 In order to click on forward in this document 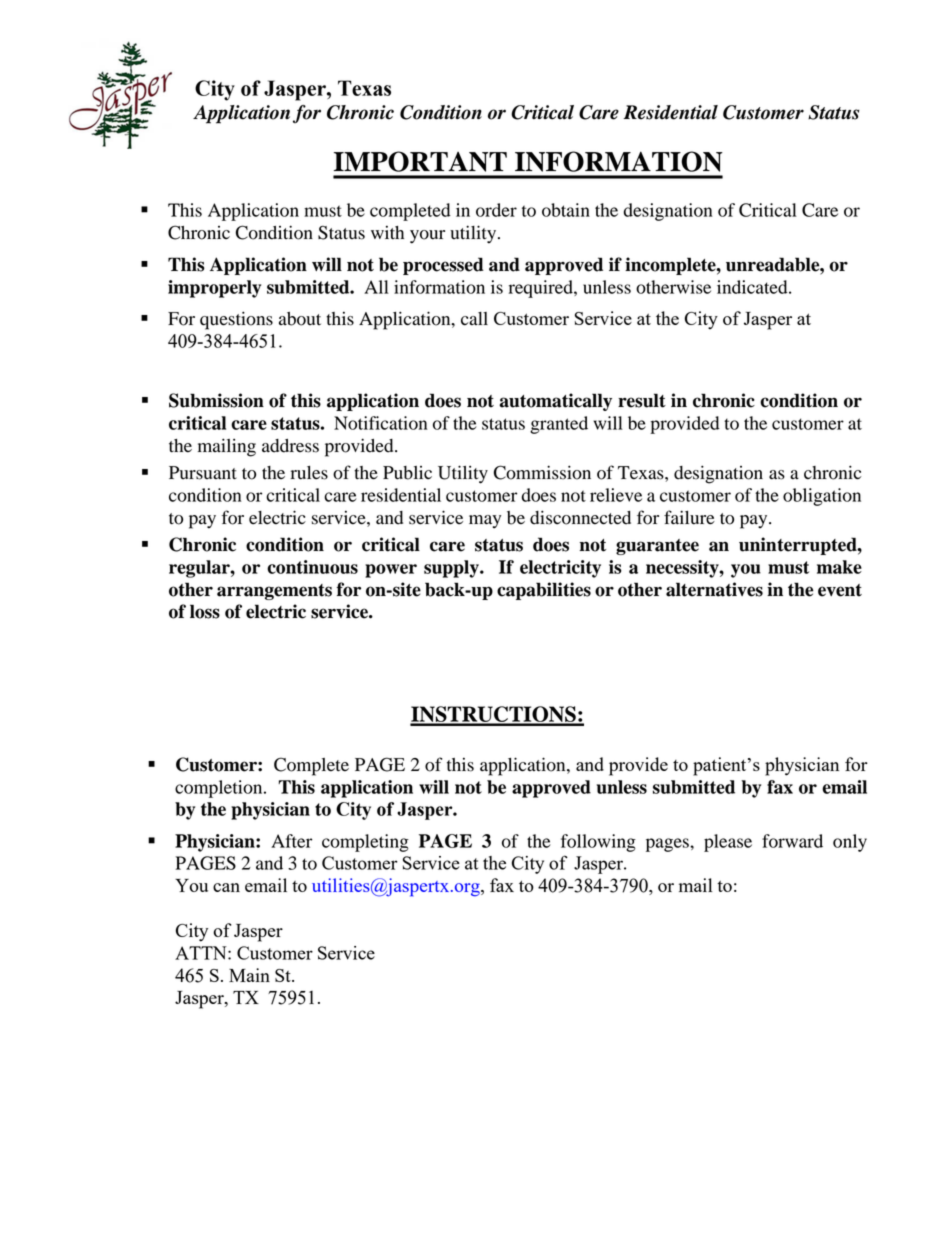, I will do `click(792, 841)`.
